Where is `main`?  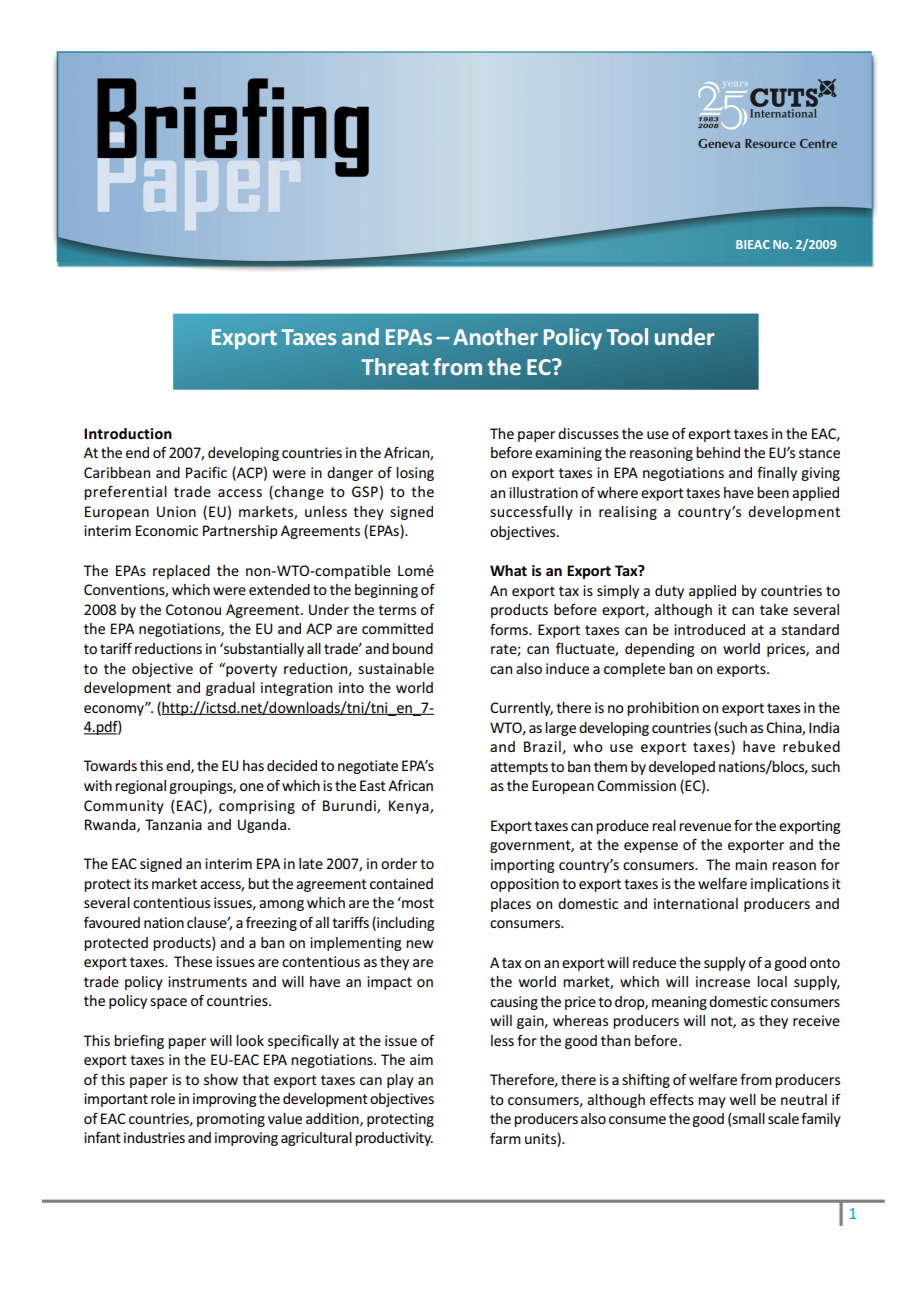
main is located at coordinates (751, 864).
